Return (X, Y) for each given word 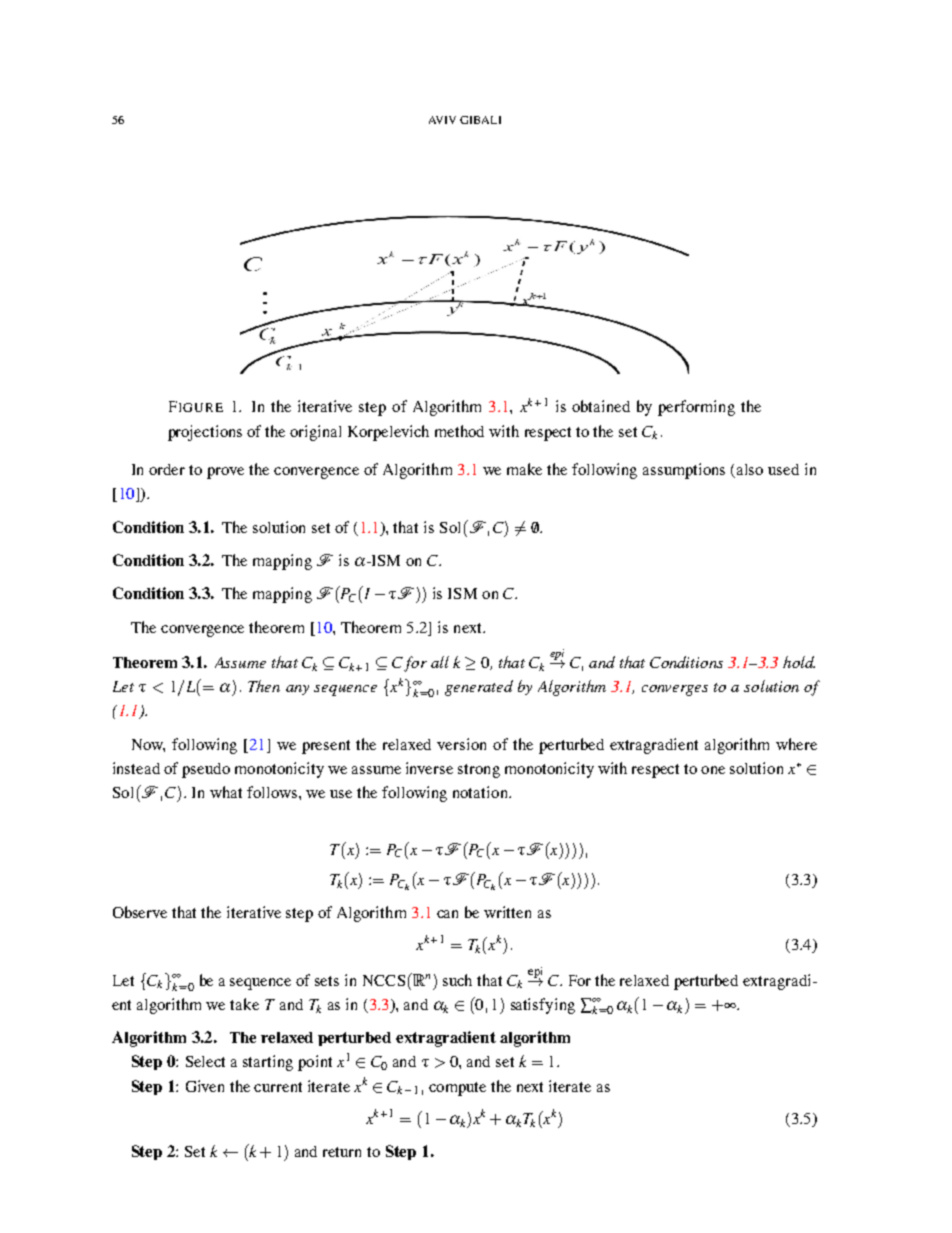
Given (205, 1086)
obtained (601, 406)
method (459, 431)
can (447, 914)
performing (696, 408)
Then (264, 686)
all (440, 662)
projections (205, 433)
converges (675, 690)
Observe (140, 912)
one (713, 770)
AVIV (442, 120)
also (750, 469)
